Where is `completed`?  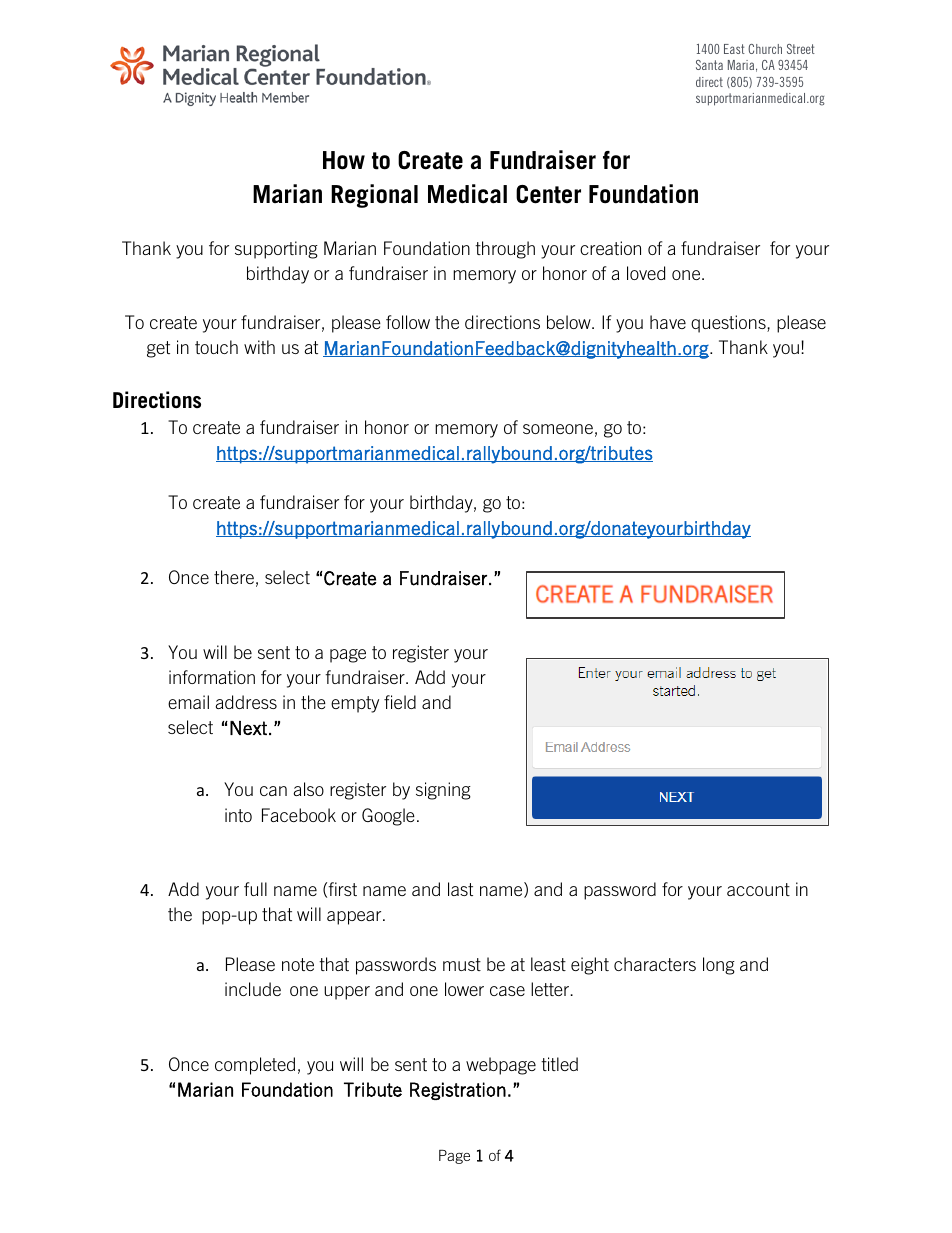 completed is located at coordinates (255, 1066).
